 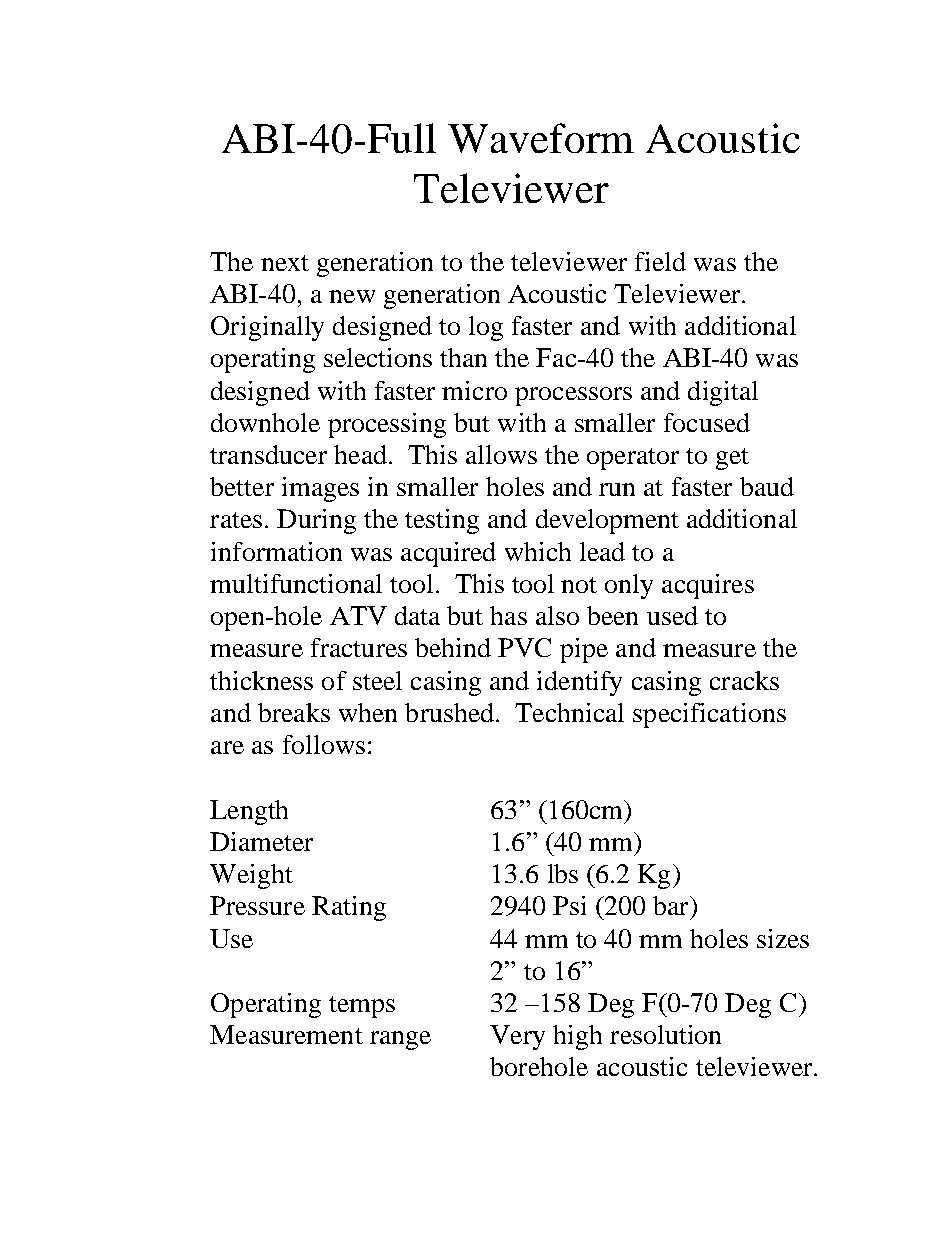 I want to click on temps, so click(x=362, y=1007).
